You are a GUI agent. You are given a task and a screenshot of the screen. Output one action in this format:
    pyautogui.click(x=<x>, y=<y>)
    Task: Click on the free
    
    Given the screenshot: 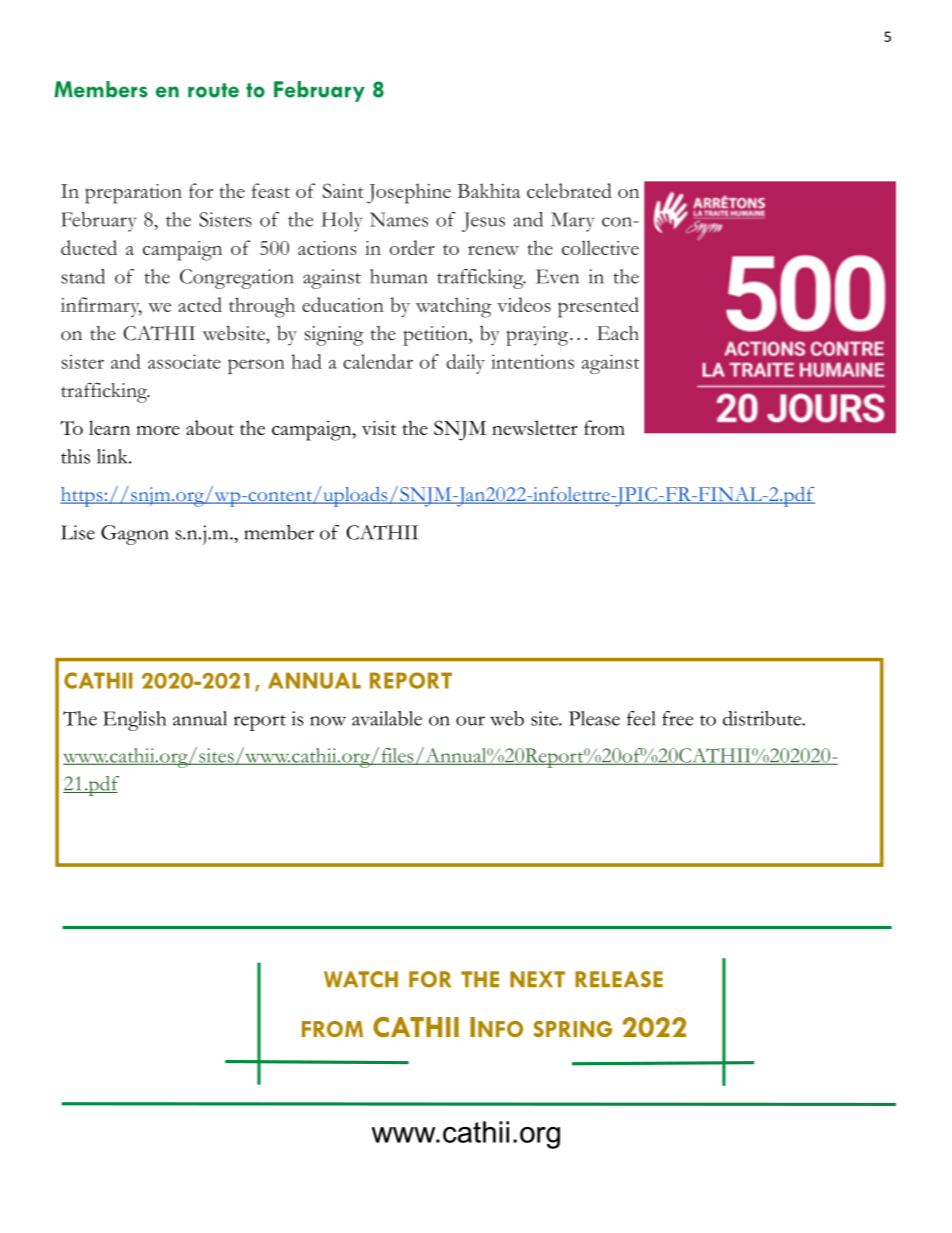 What is the action you would take?
    pyautogui.click(x=677, y=718)
